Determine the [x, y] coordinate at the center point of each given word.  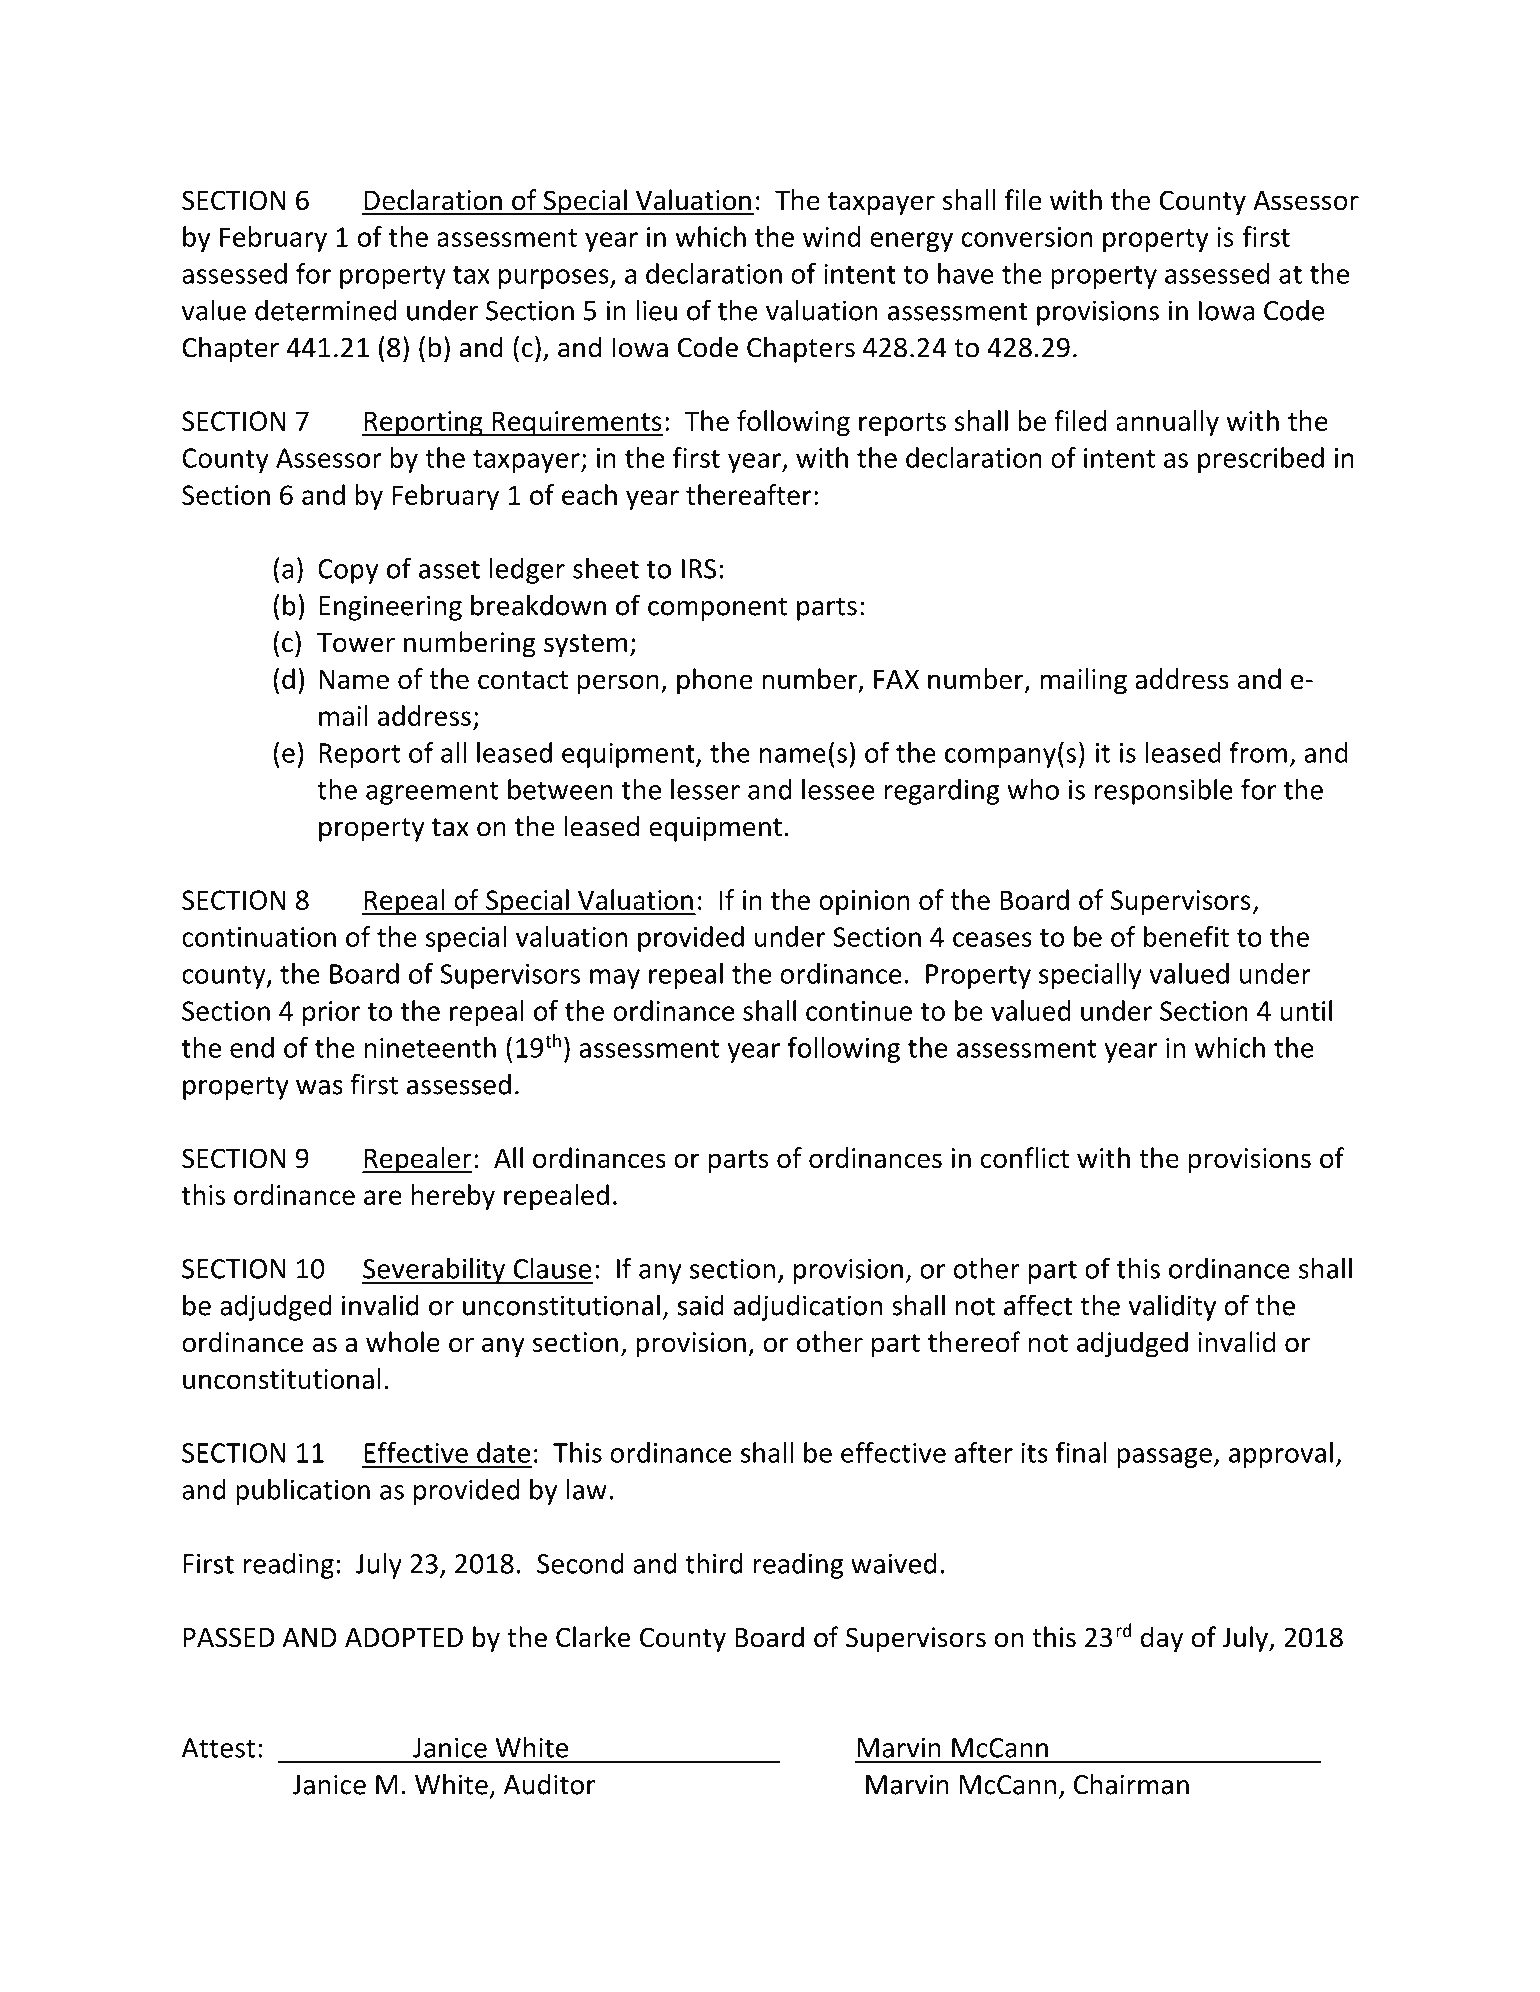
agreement [432, 793]
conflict [1025, 1157]
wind [831, 236]
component [717, 609]
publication [303, 1492]
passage [1164, 1458]
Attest [218, 1748]
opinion [864, 902]
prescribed [1261, 460]
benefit [1186, 936]
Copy [348, 571]
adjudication [807, 1308]
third [713, 1563]
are [383, 1197]
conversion [1027, 237]
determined [325, 310]
